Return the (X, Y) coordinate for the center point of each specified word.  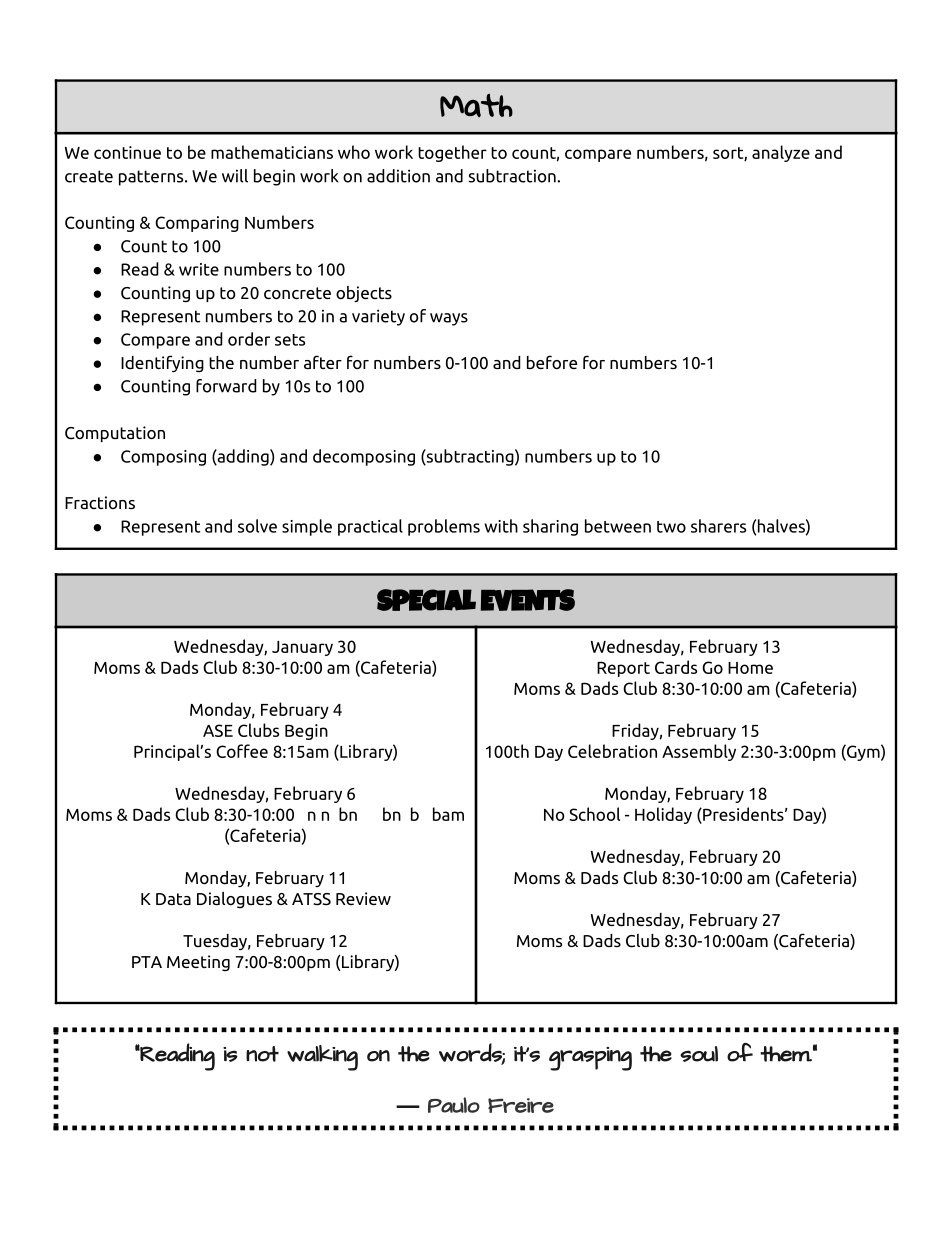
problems (444, 527)
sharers (718, 526)
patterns (152, 178)
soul (699, 1054)
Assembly (699, 752)
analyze (781, 153)
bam (448, 814)
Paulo (454, 1105)
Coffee (242, 751)
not (262, 1054)
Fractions (100, 502)
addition (398, 176)
